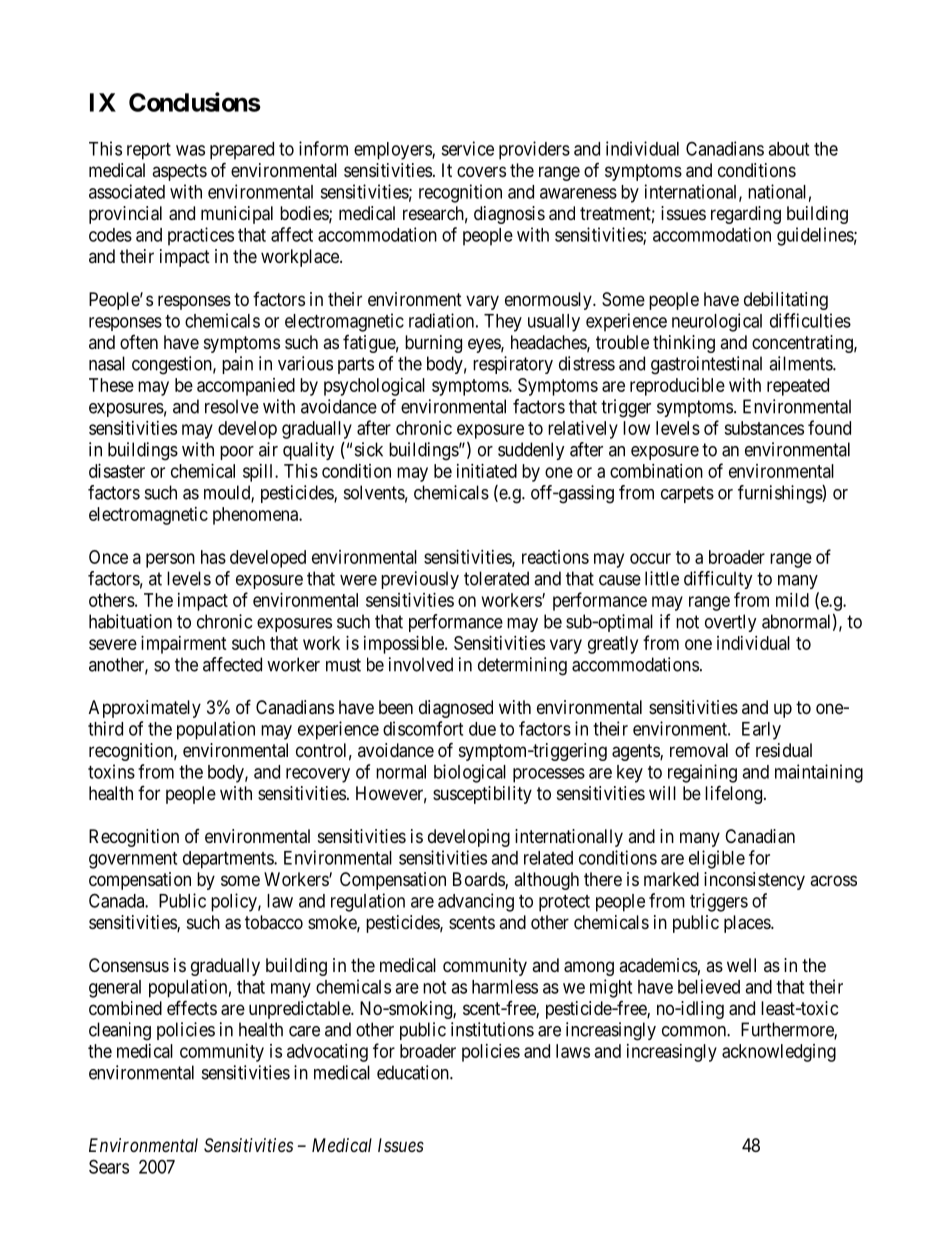 The height and width of the image is (1233, 952). Describe the element at coordinates (481, 171) in the image. I see `covers` at that location.
